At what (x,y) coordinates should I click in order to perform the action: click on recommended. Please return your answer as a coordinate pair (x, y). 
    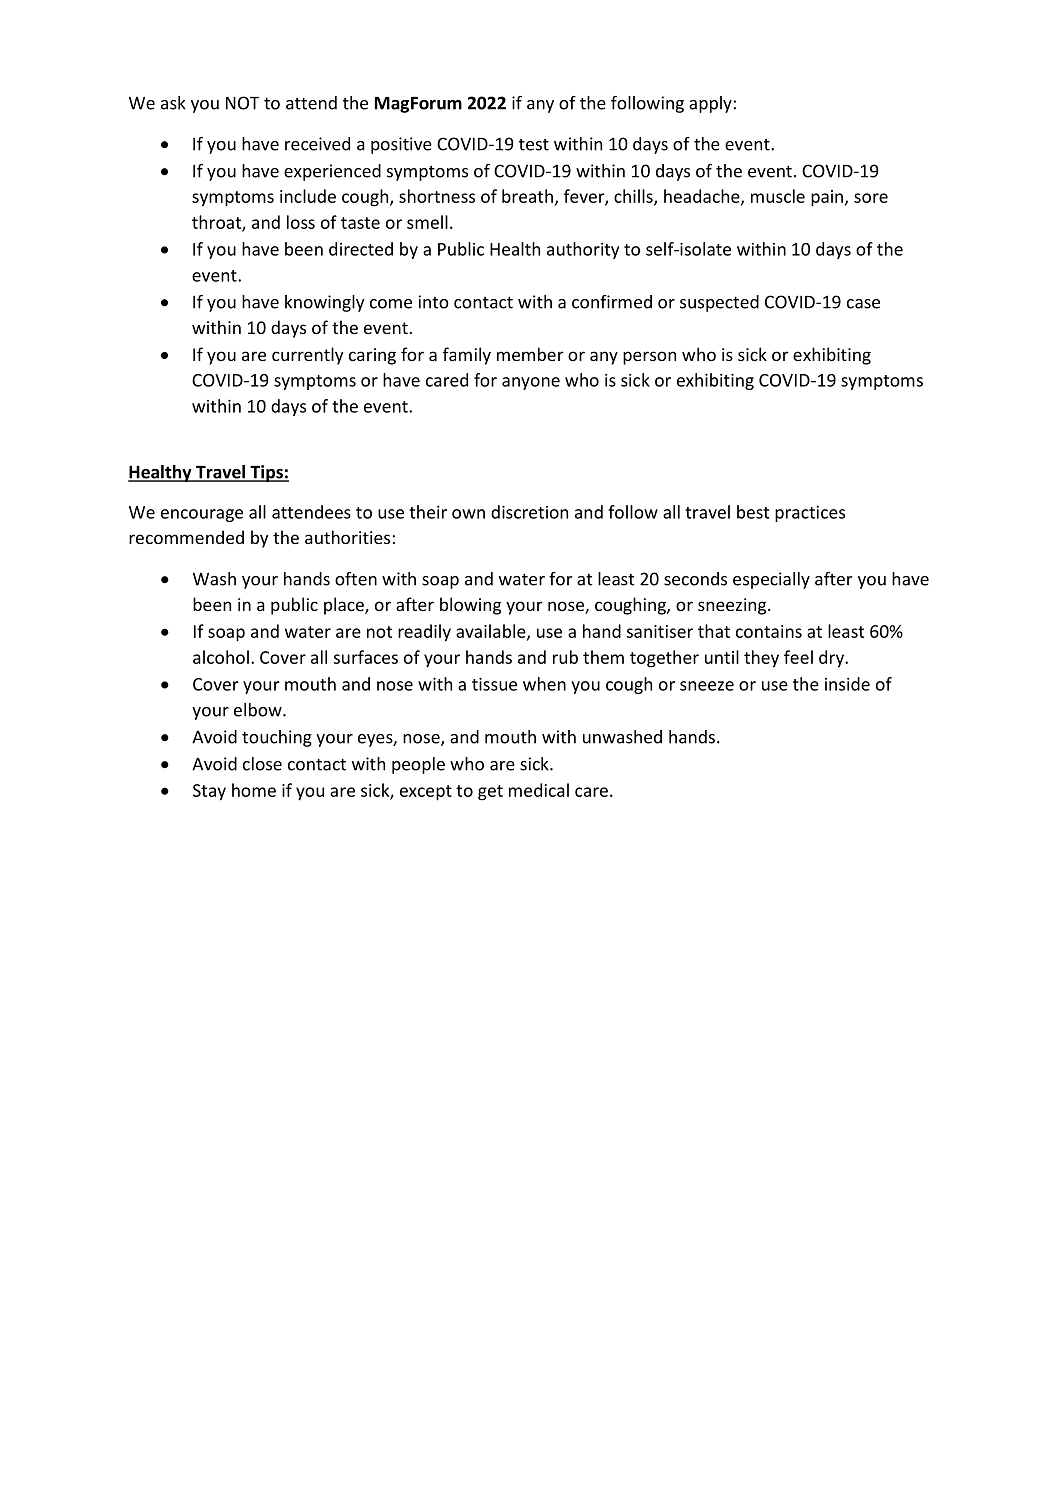
    Looking at the image, I should click on (186, 537).
